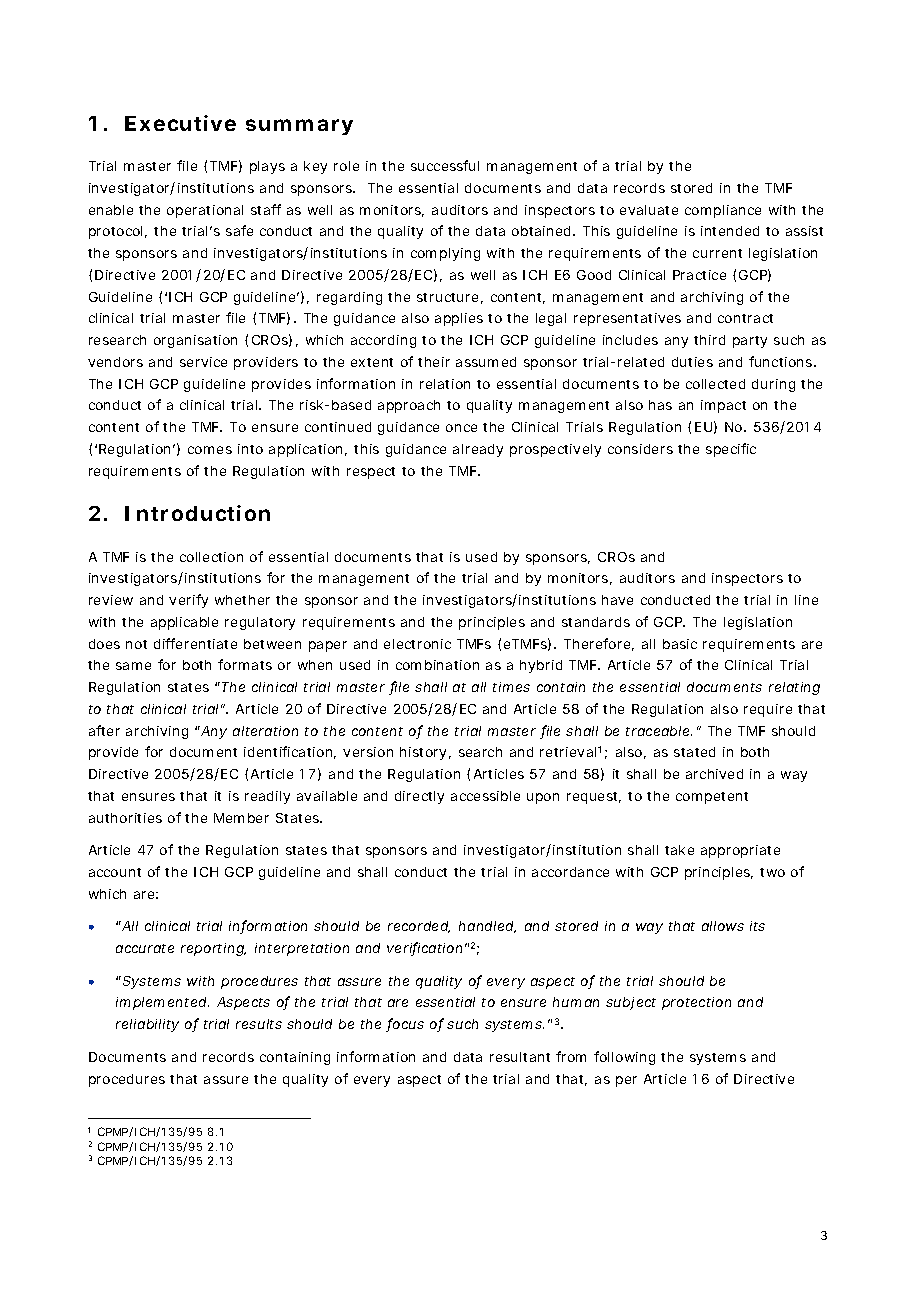 Image resolution: width=924 pixels, height=1308 pixels. What do you see at coordinates (723, 211) in the page?
I see `compliance` at bounding box center [723, 211].
